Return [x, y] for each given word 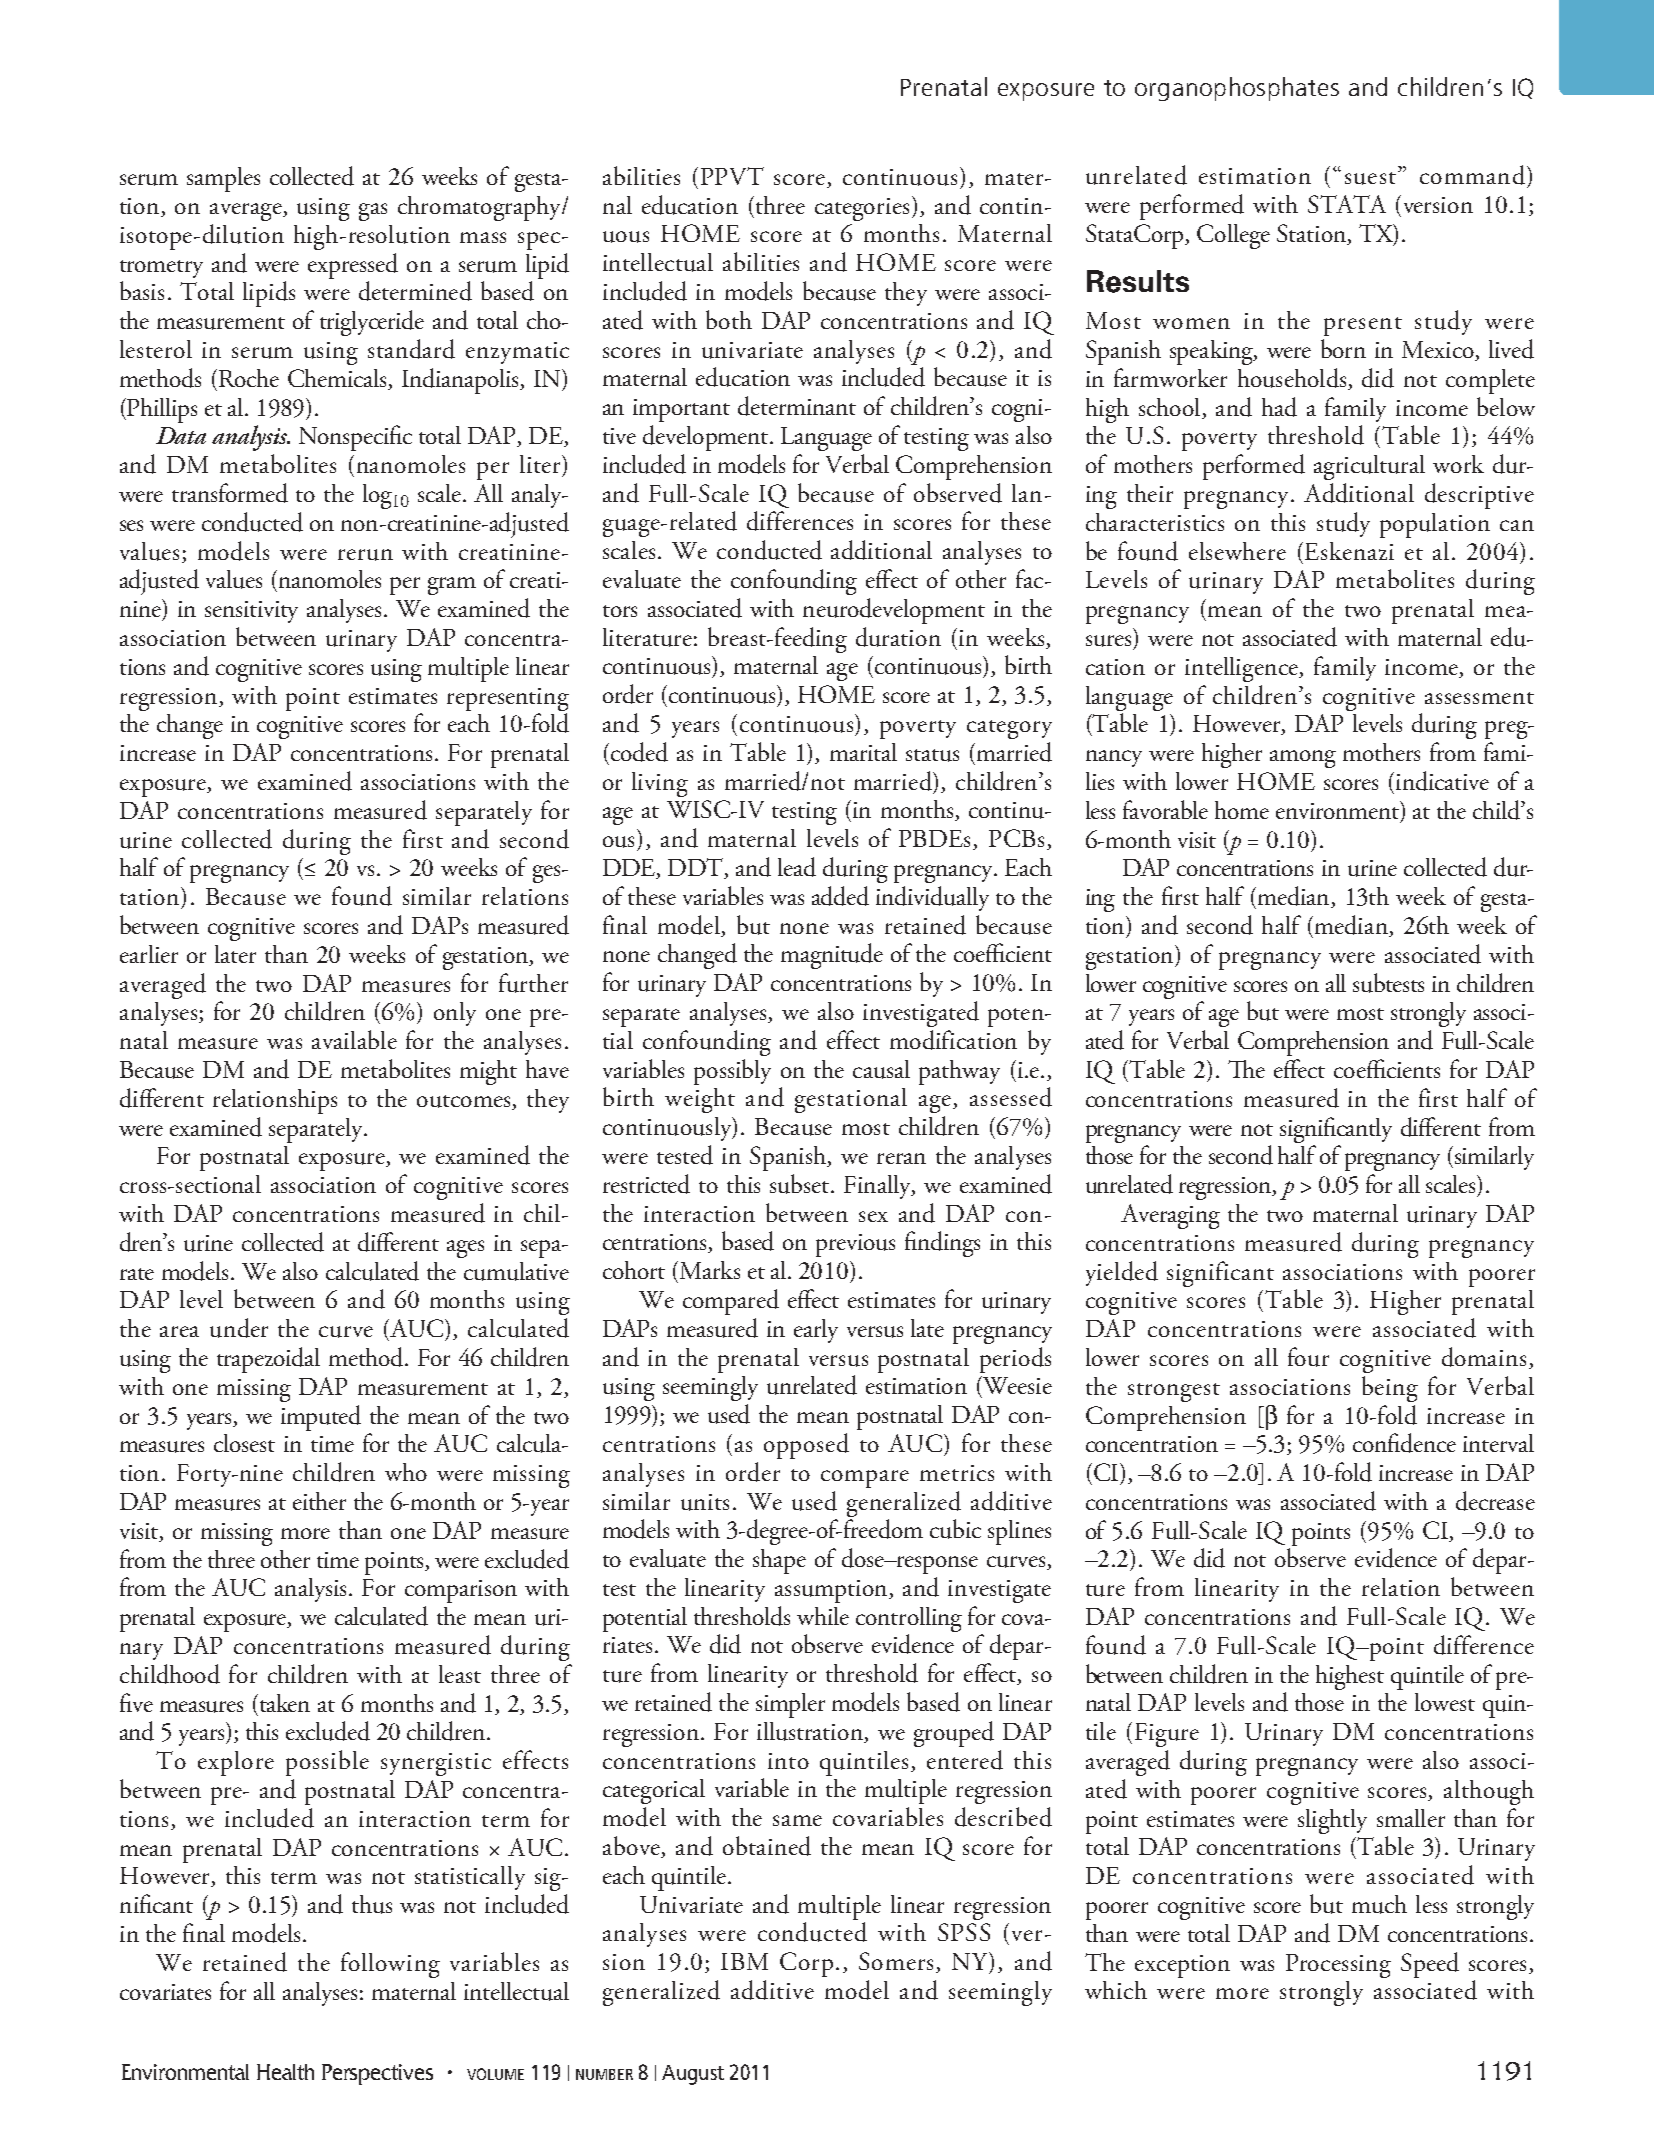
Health [285, 2072]
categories [862, 209]
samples [223, 179]
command [1472, 175]
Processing [1338, 1966]
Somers [896, 1961]
